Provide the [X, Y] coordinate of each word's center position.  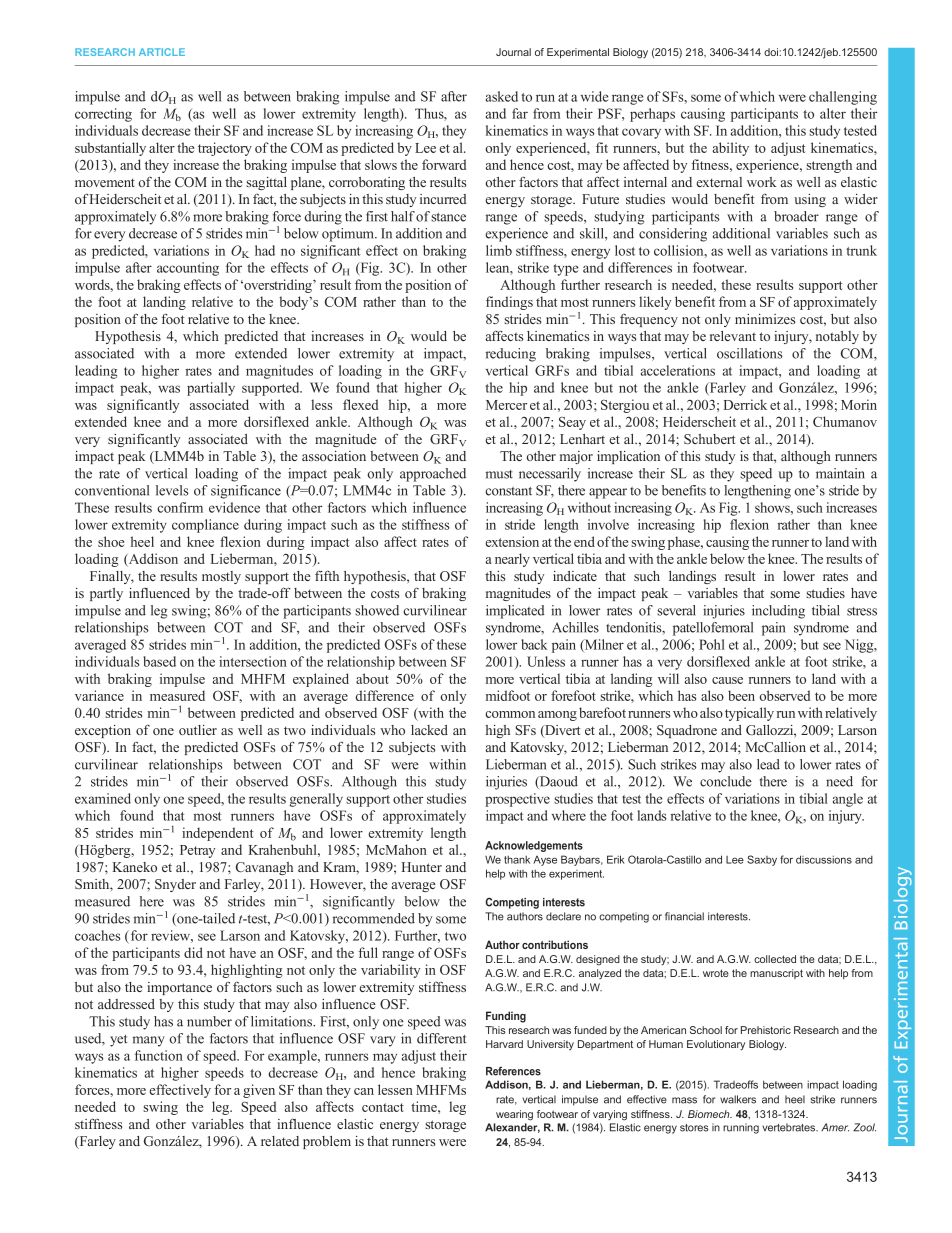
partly [106, 594]
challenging [843, 98]
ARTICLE [162, 52]
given [259, 1091]
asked [502, 96]
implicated [515, 612]
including [778, 612]
